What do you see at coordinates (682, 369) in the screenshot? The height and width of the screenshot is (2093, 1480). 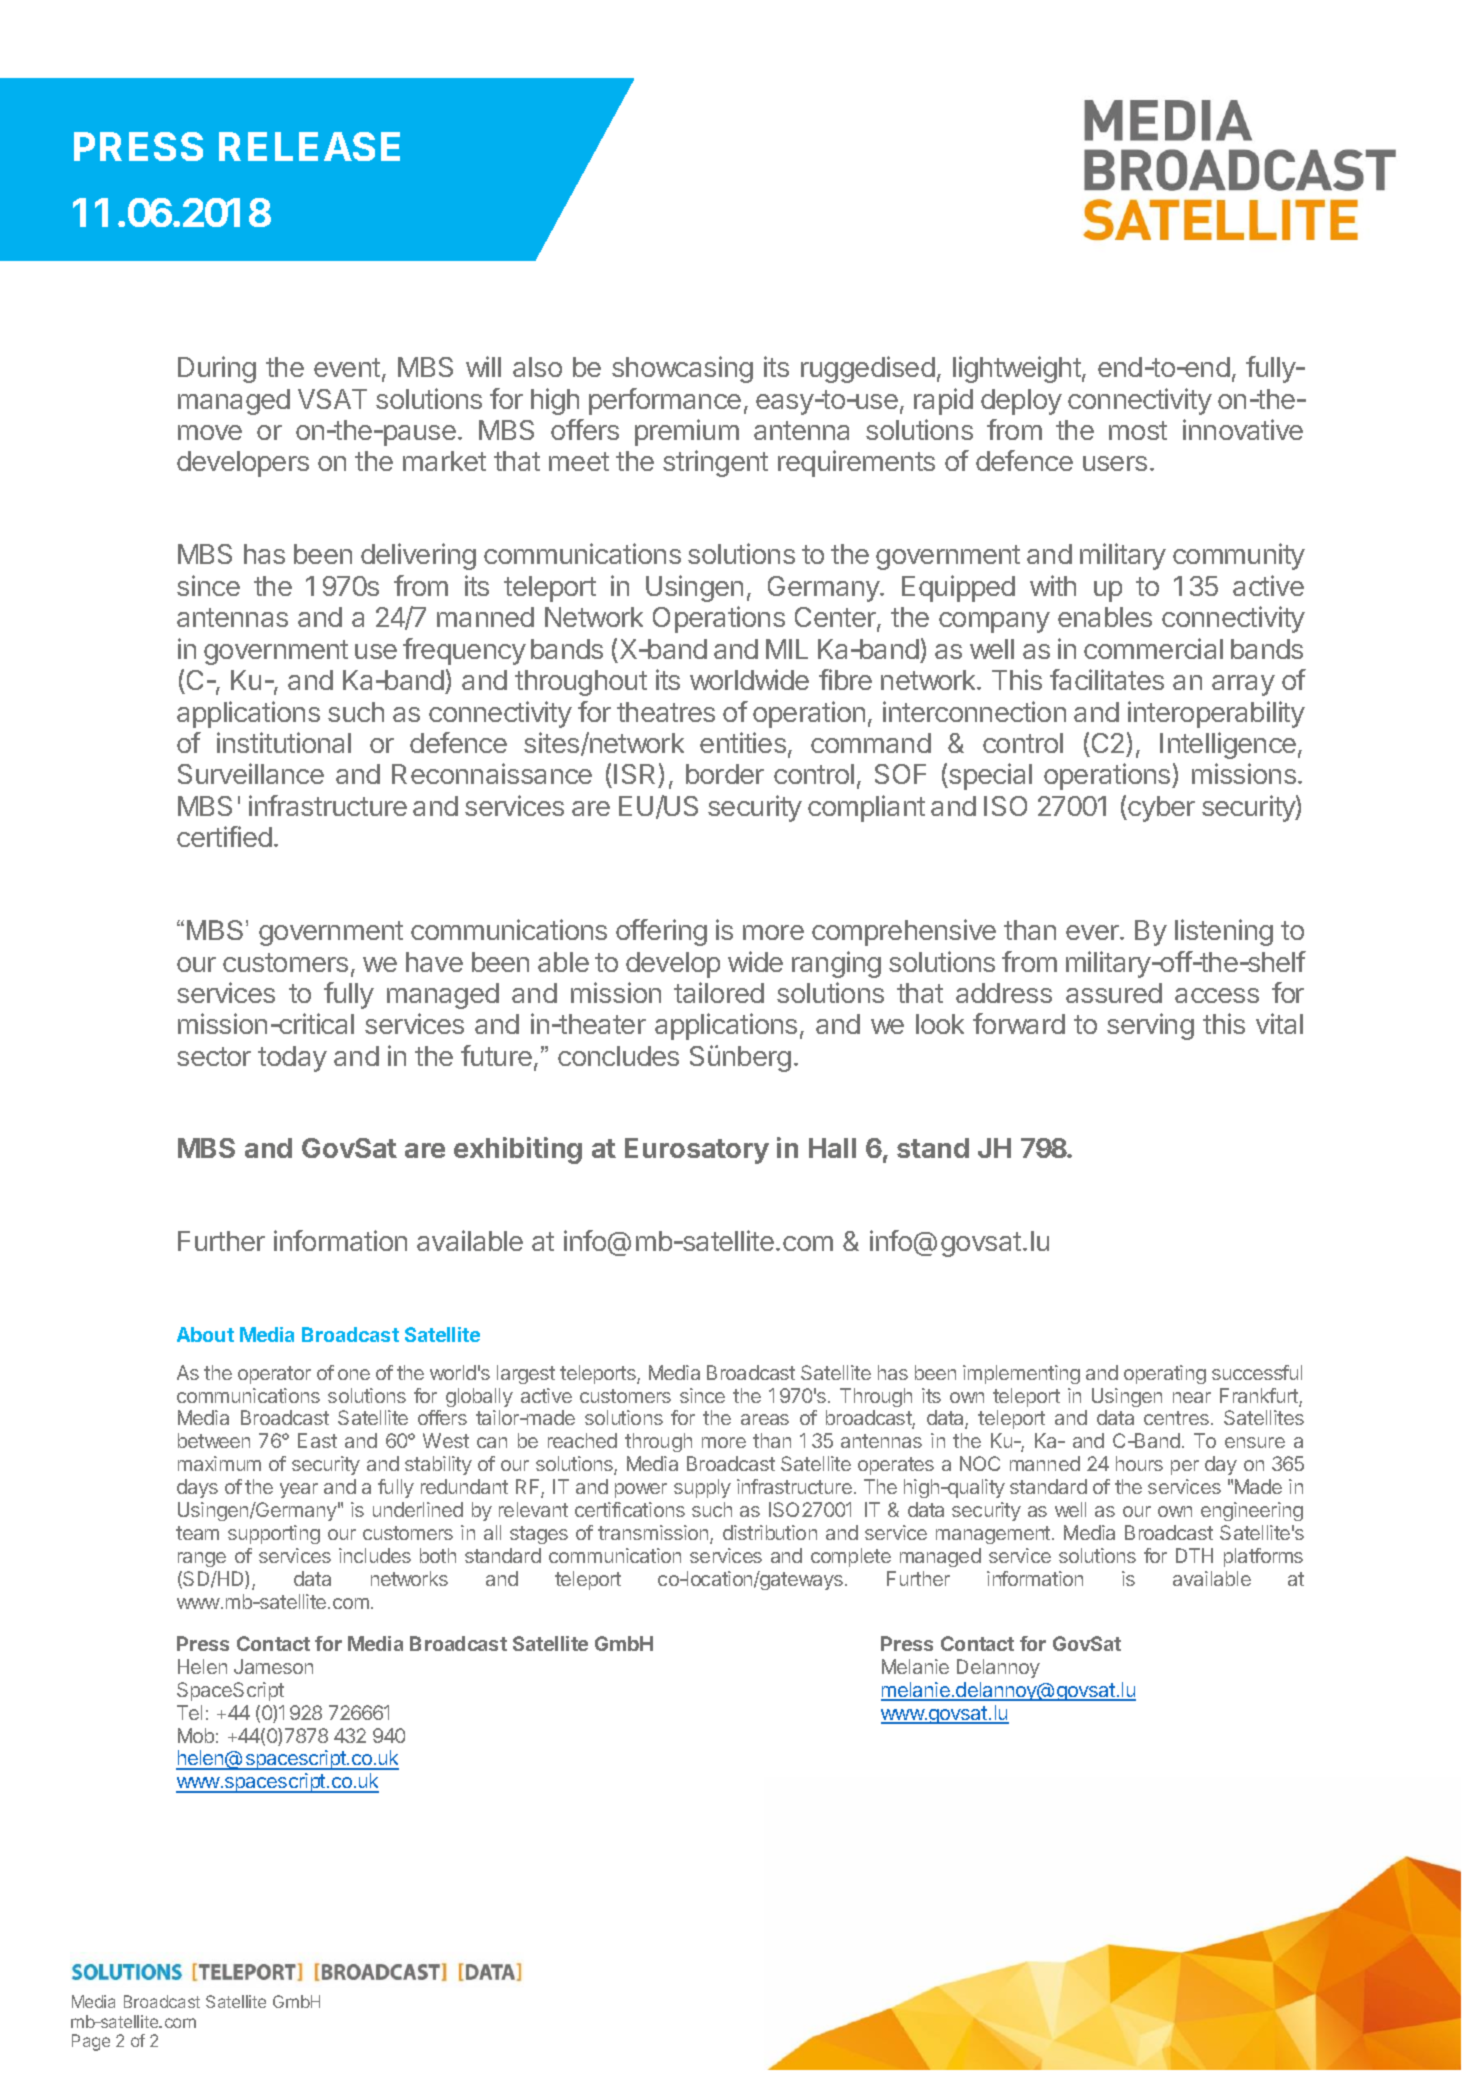 I see `showcasing` at bounding box center [682, 369].
